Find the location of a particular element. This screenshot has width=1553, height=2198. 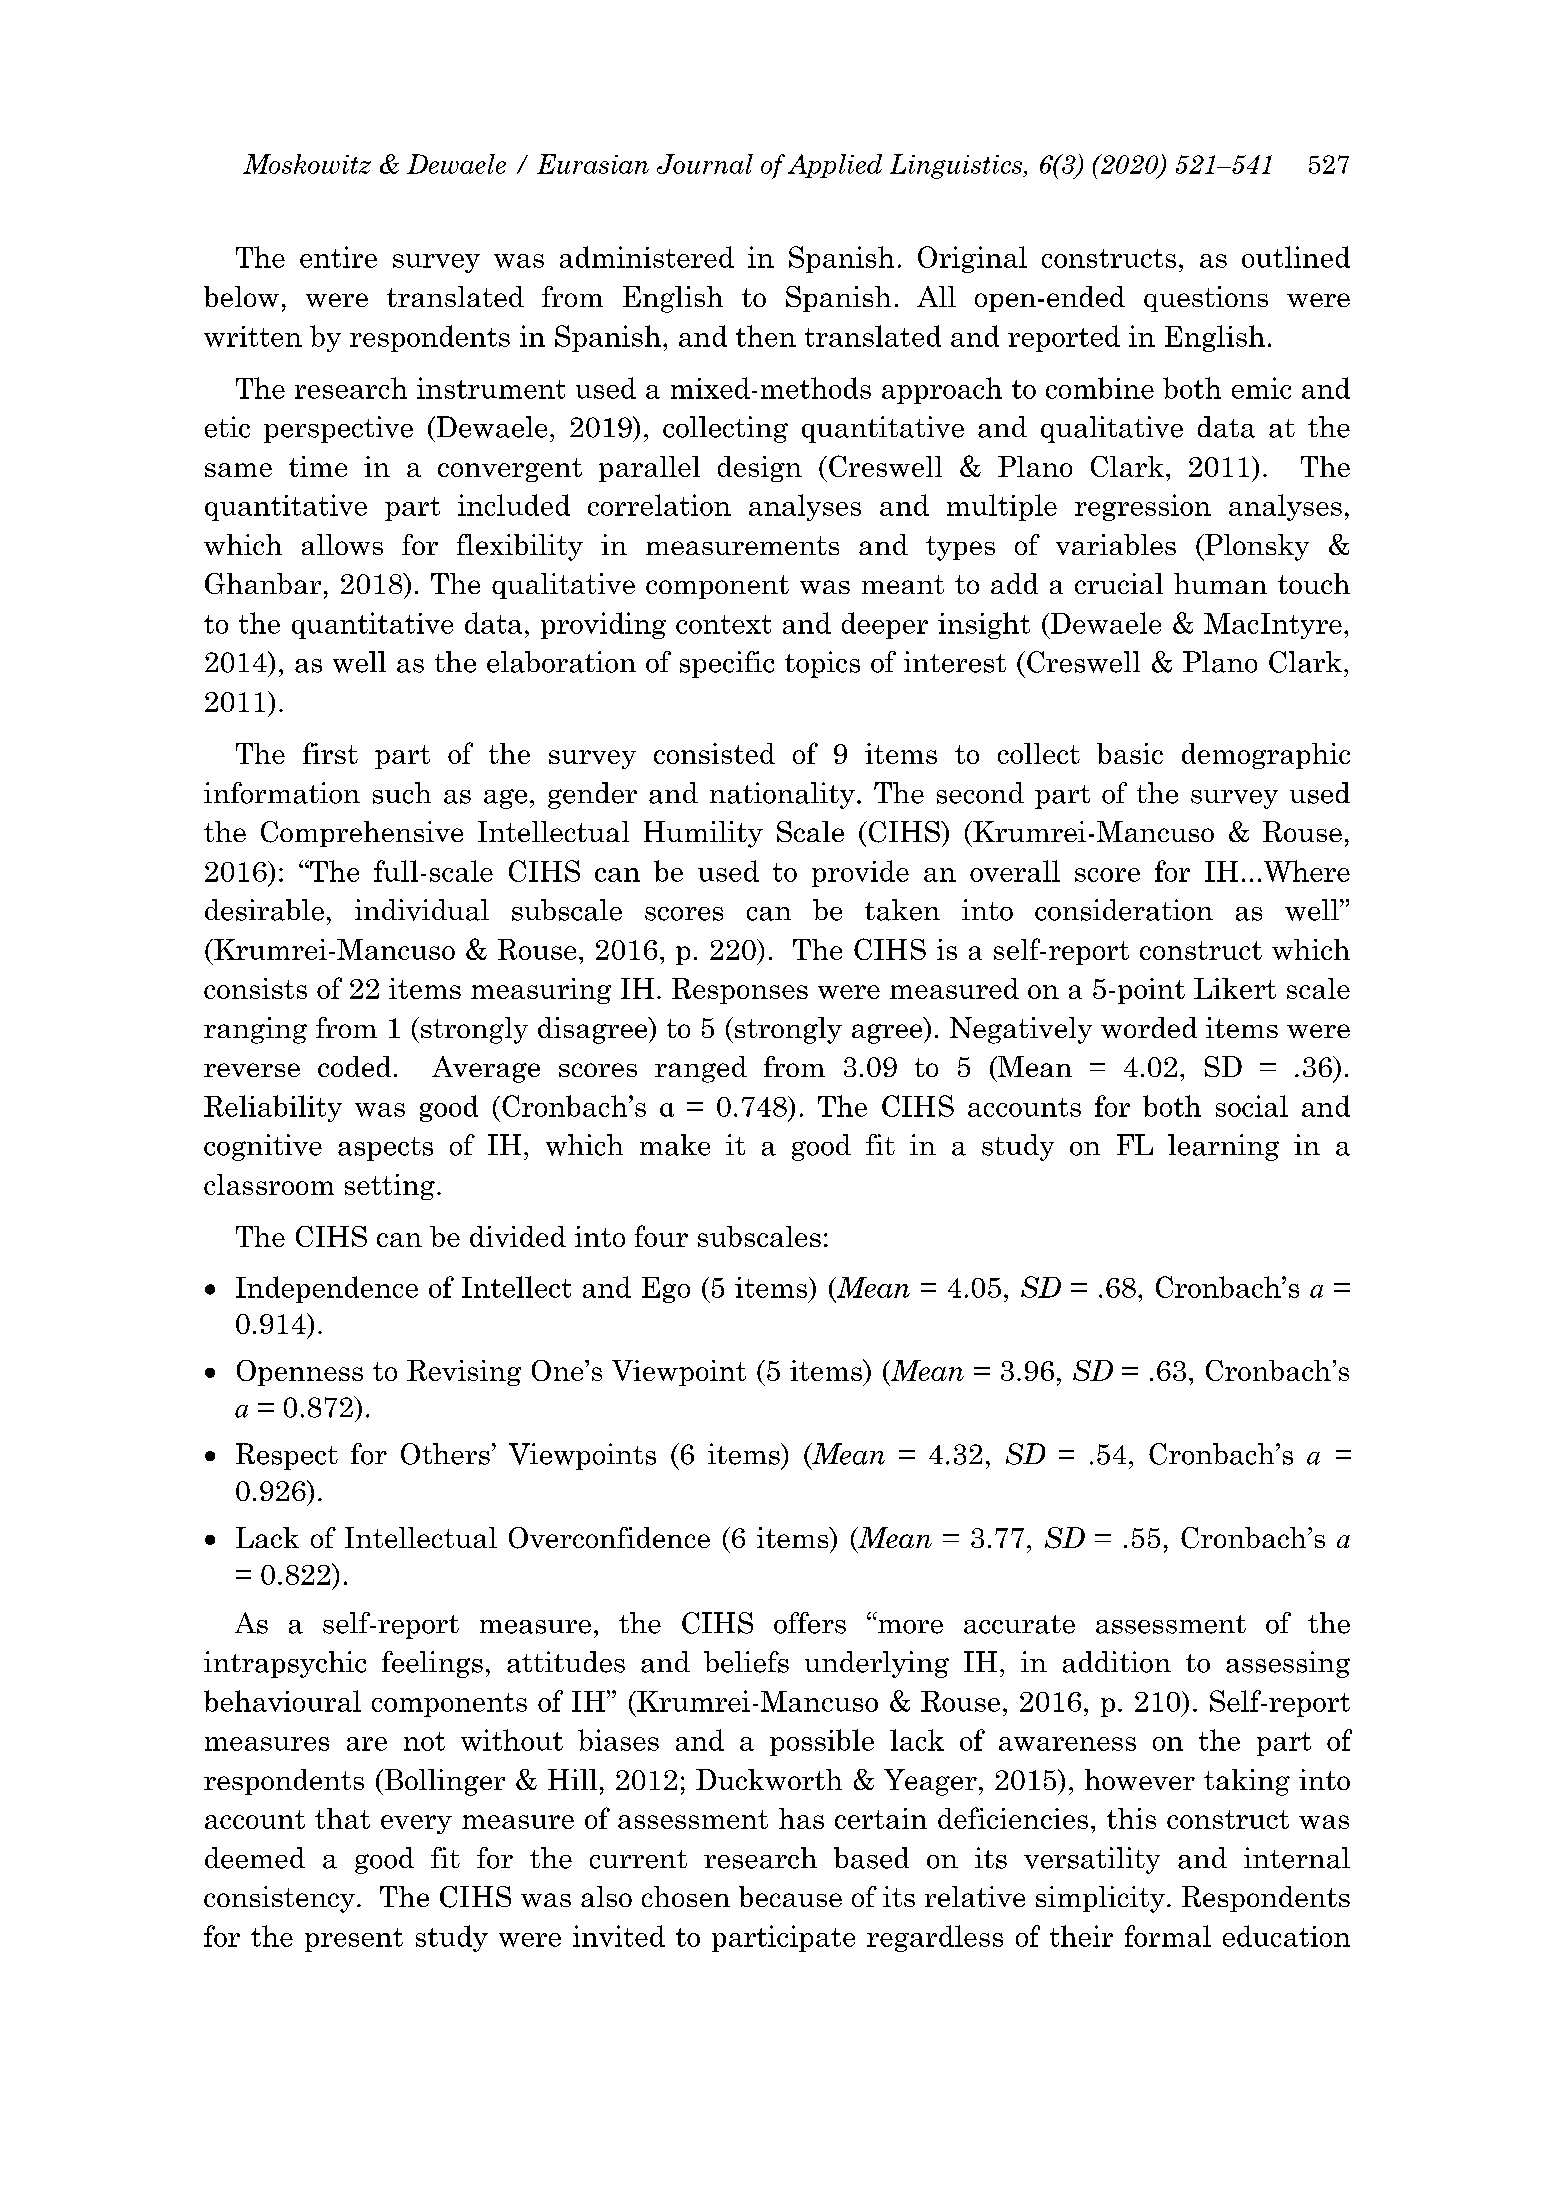

provide is located at coordinates (860, 873).
